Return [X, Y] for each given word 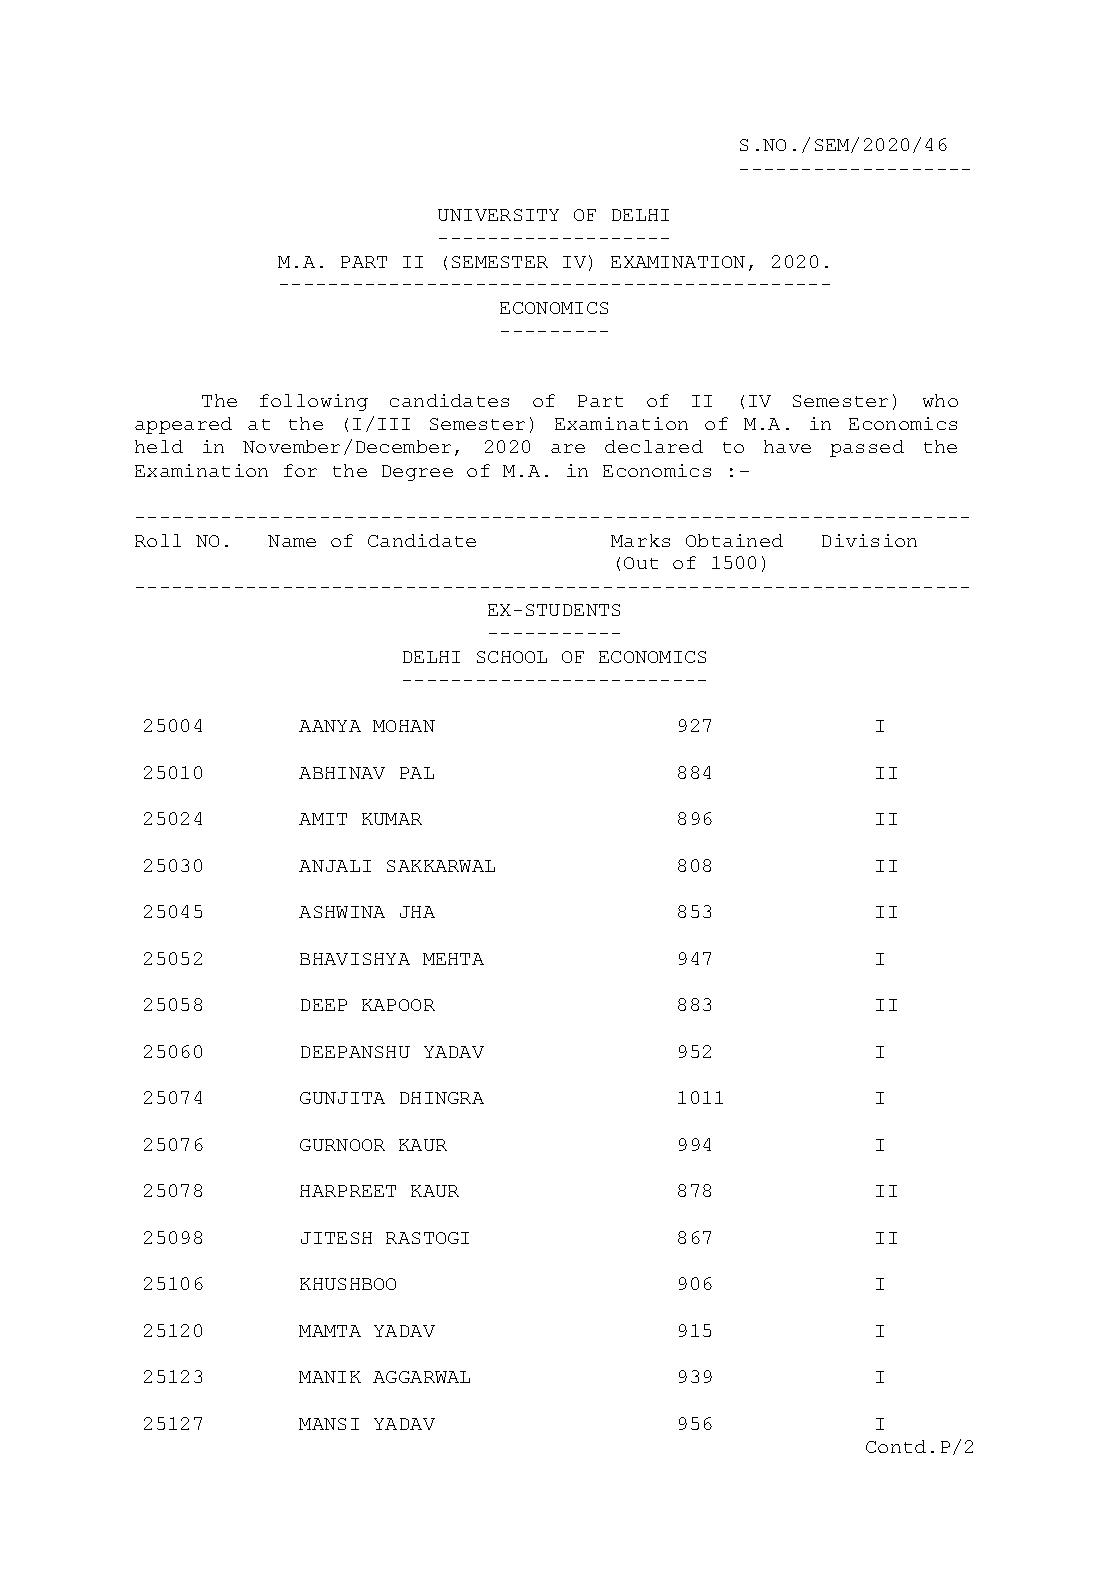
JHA [417, 912]
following [314, 402]
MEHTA [453, 959]
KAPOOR [398, 1005]
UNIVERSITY [498, 215]
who [940, 400]
